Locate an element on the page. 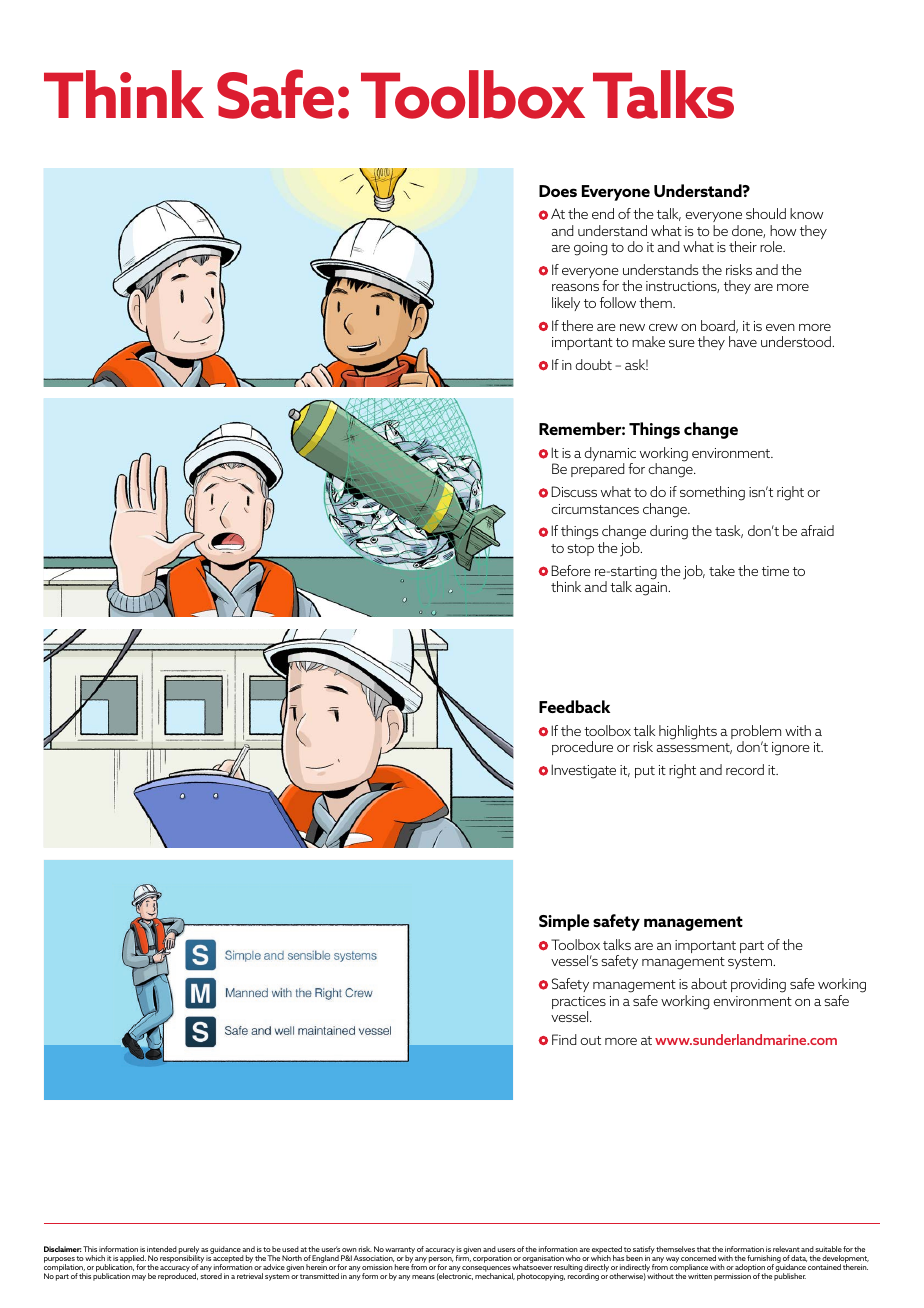 The image size is (924, 1308). prepared is located at coordinates (598, 470).
